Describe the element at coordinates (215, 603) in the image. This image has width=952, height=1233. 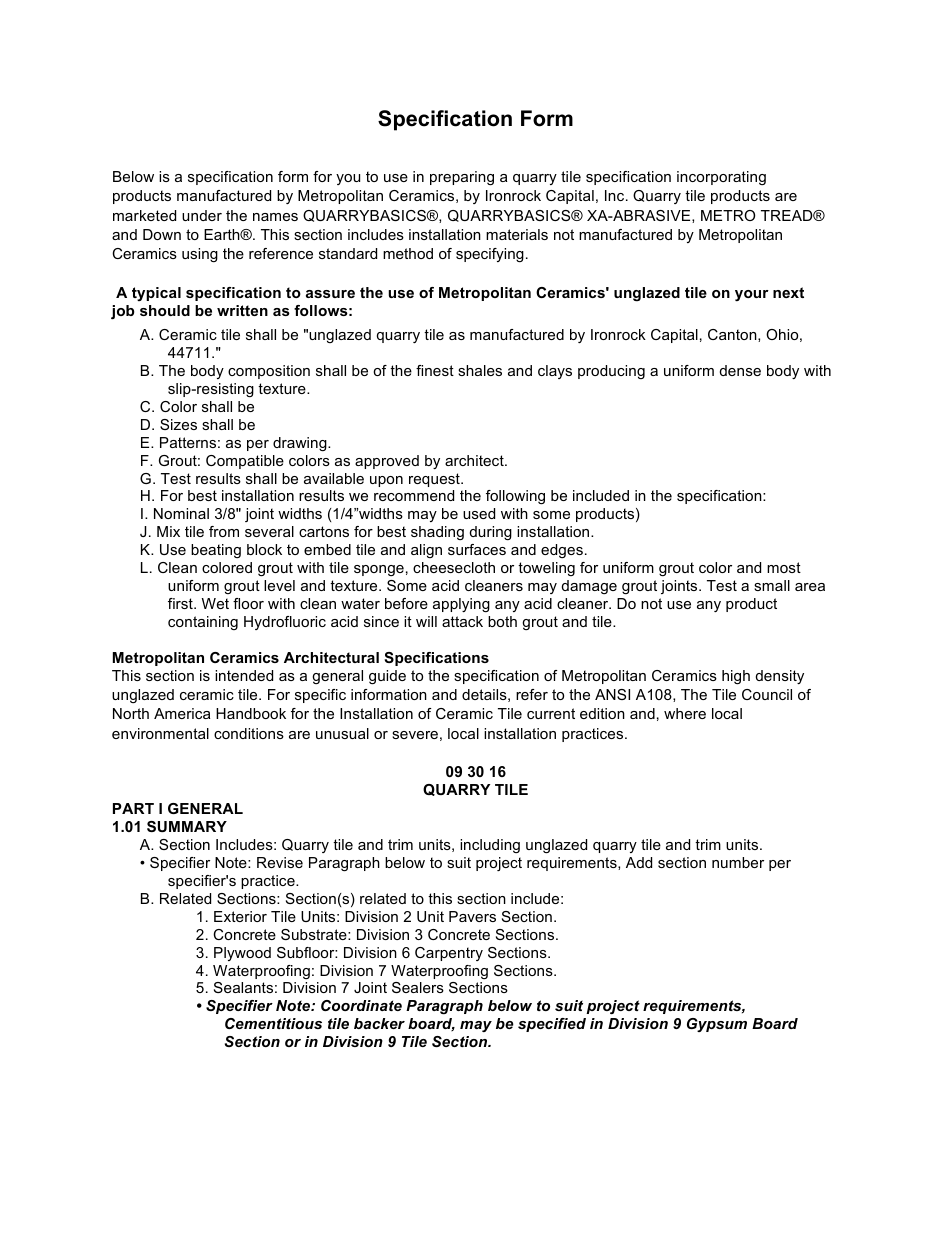
I see `Wet` at that location.
